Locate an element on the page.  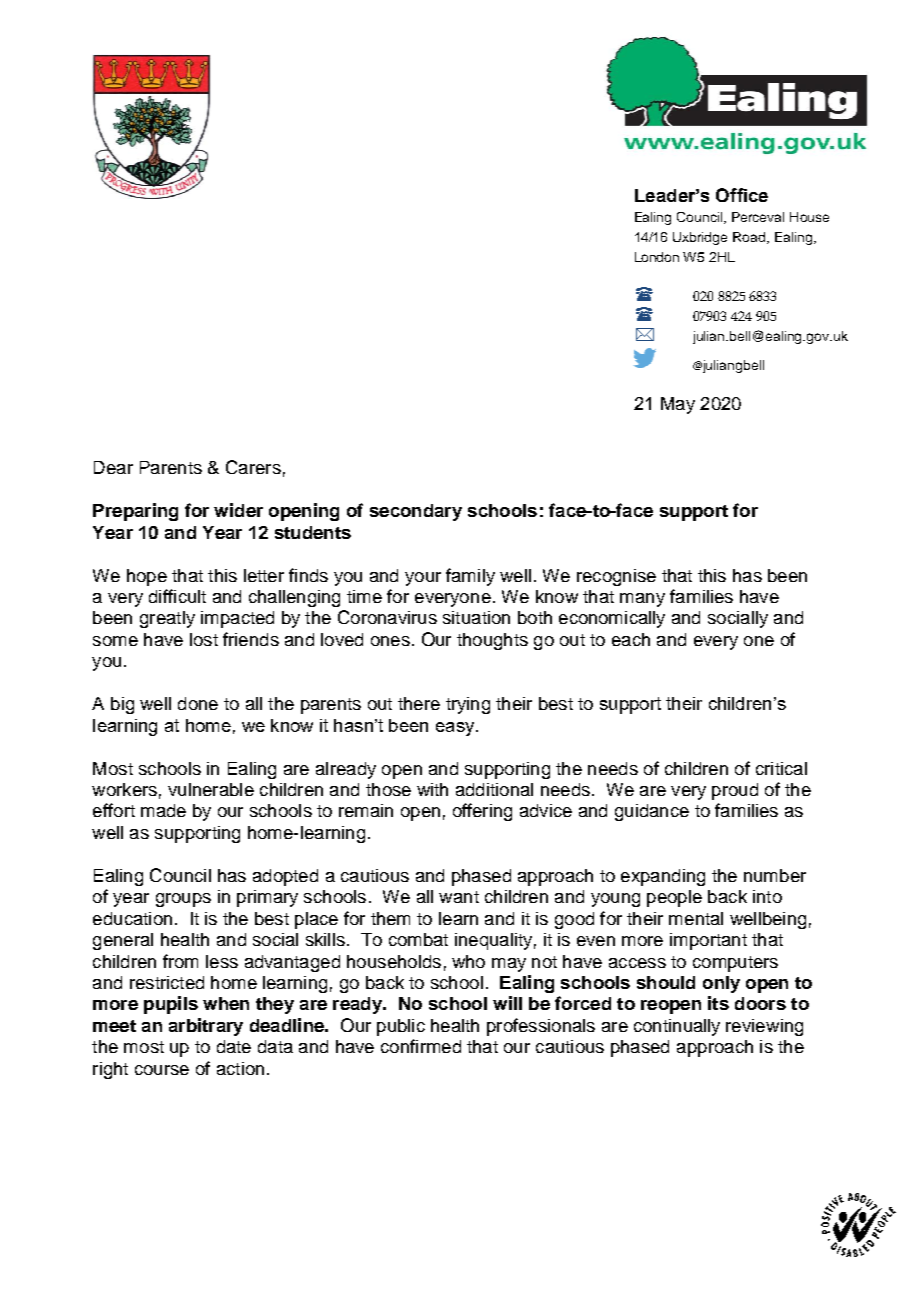
arbitrary is located at coordinates (206, 1027).
